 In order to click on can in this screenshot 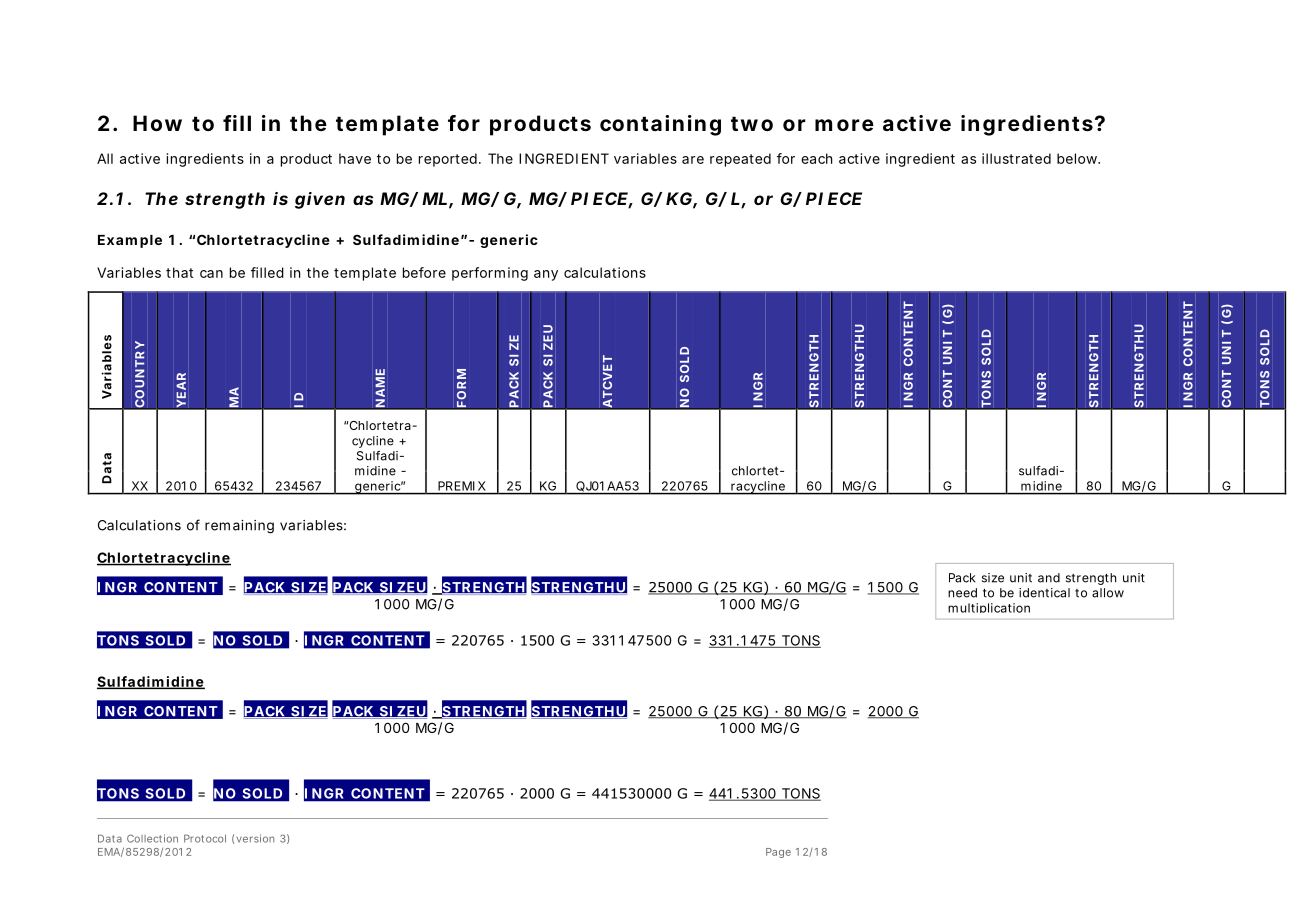, I will do `click(211, 274)`.
